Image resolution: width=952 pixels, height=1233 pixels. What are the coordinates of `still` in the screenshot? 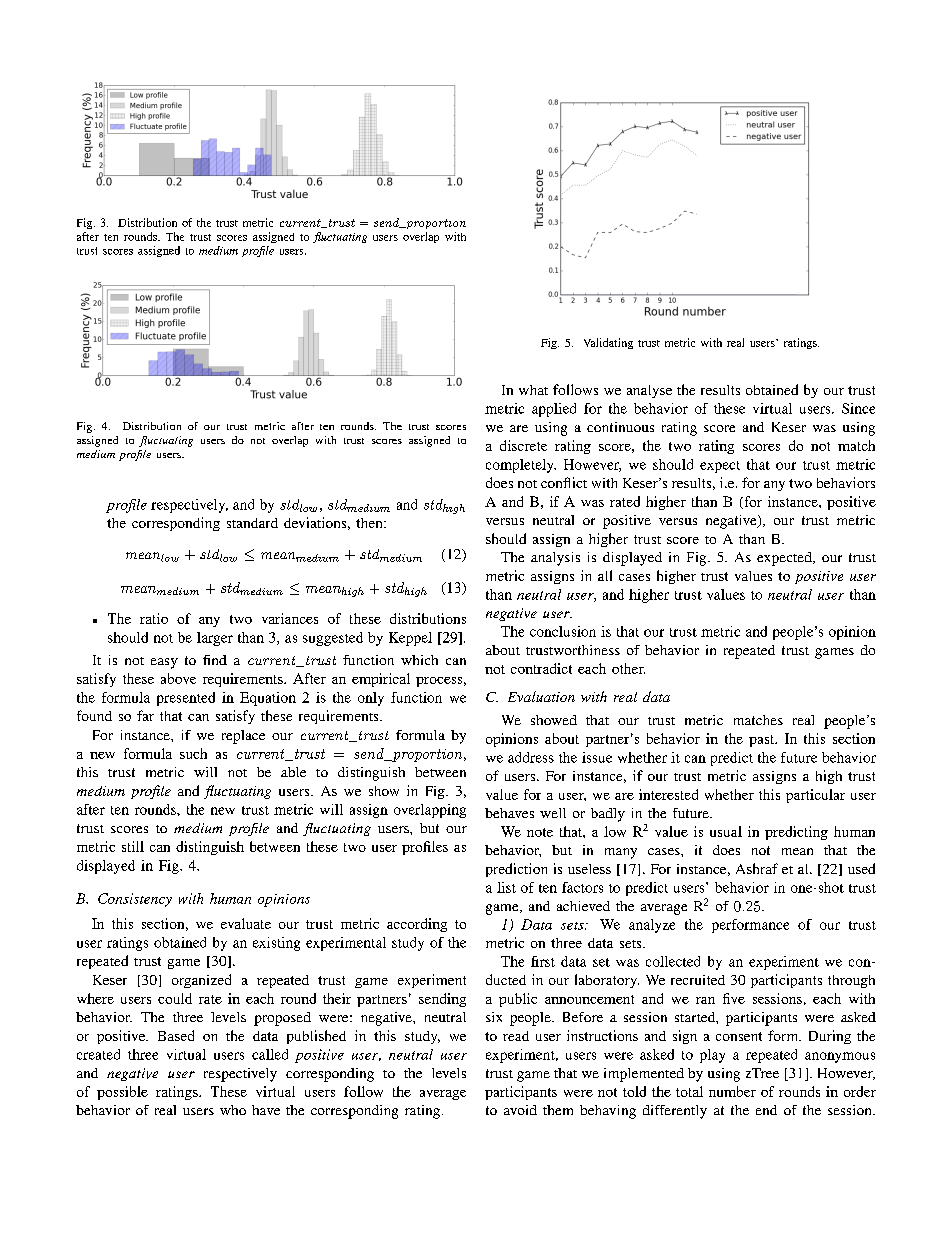 It's located at (133, 846).
